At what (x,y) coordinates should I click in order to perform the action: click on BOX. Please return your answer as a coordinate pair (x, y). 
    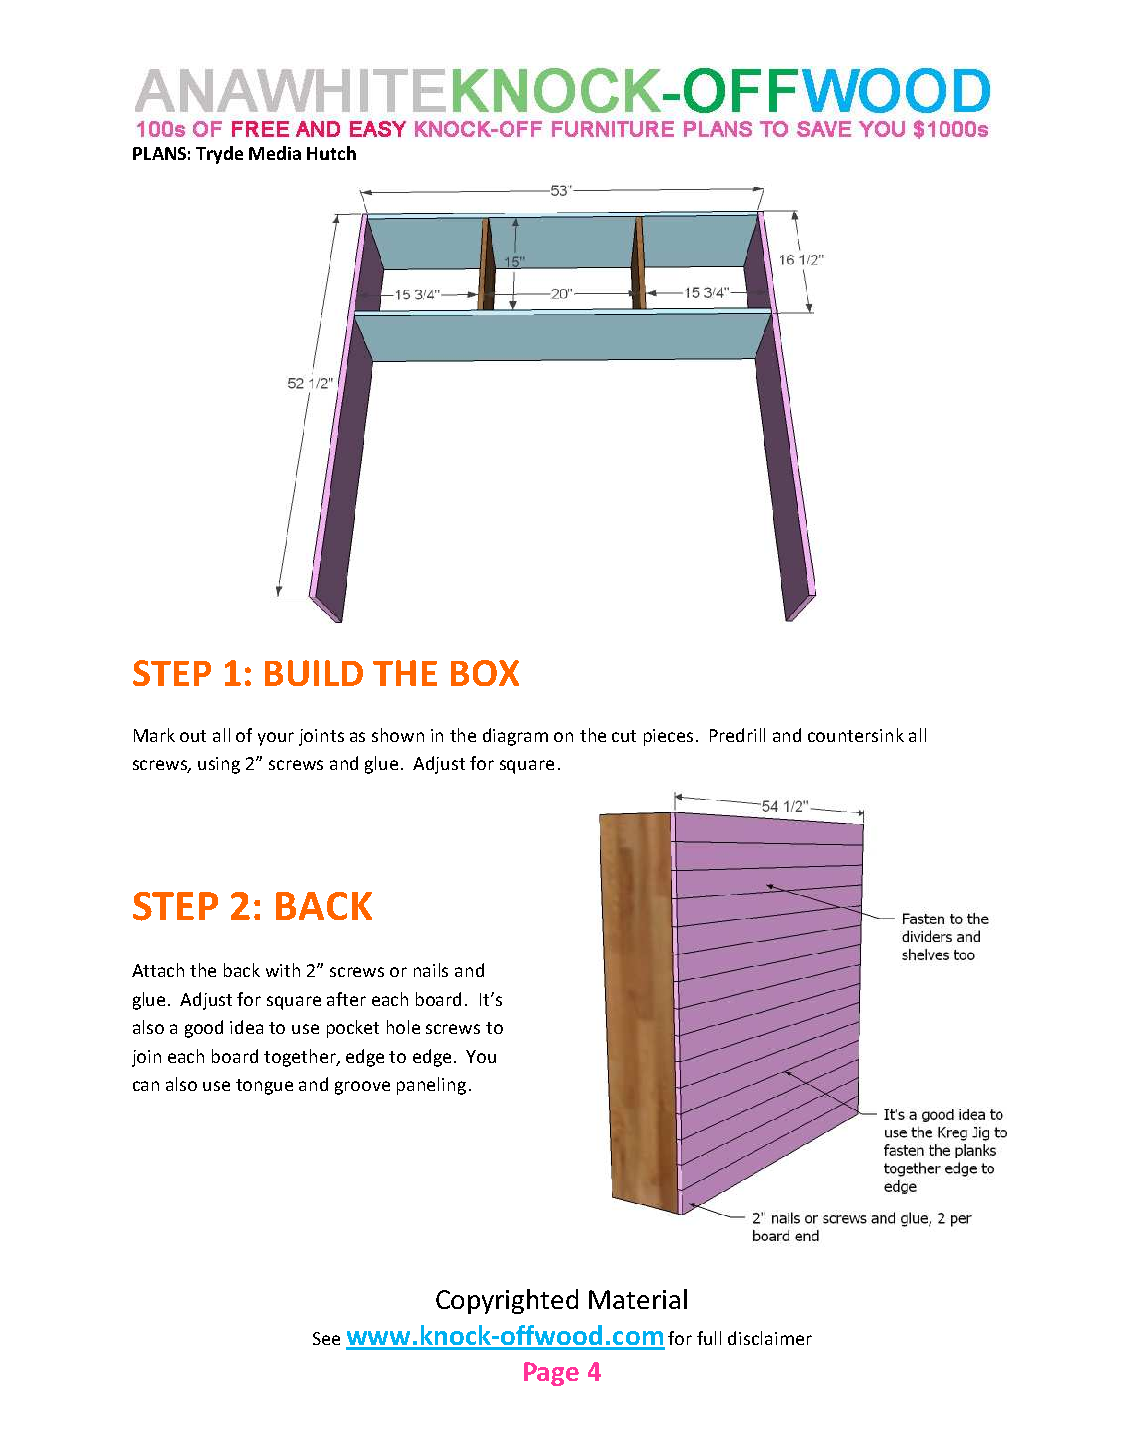
    Looking at the image, I should click on (485, 673).
